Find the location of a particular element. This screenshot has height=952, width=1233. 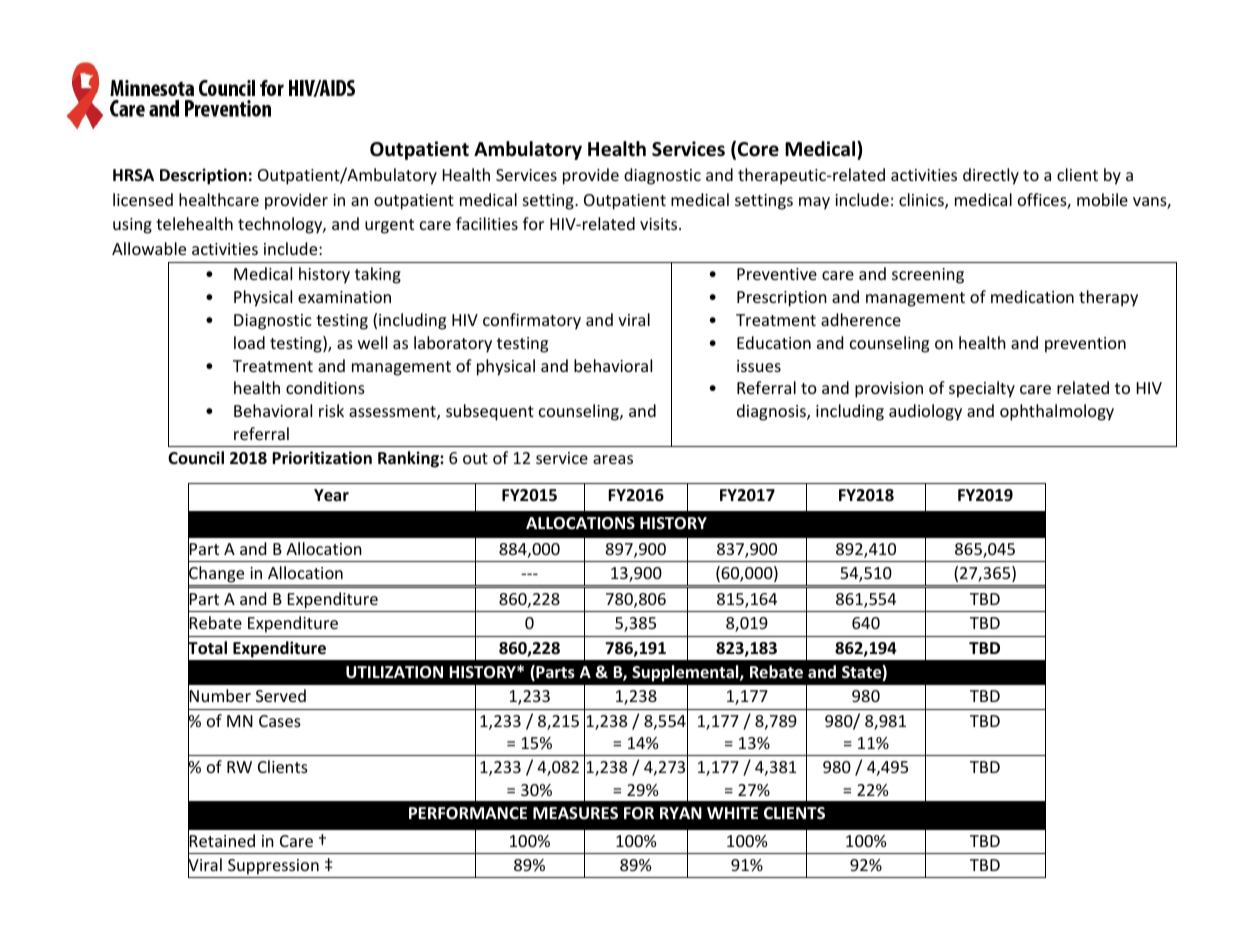

Description is located at coordinates (203, 176).
